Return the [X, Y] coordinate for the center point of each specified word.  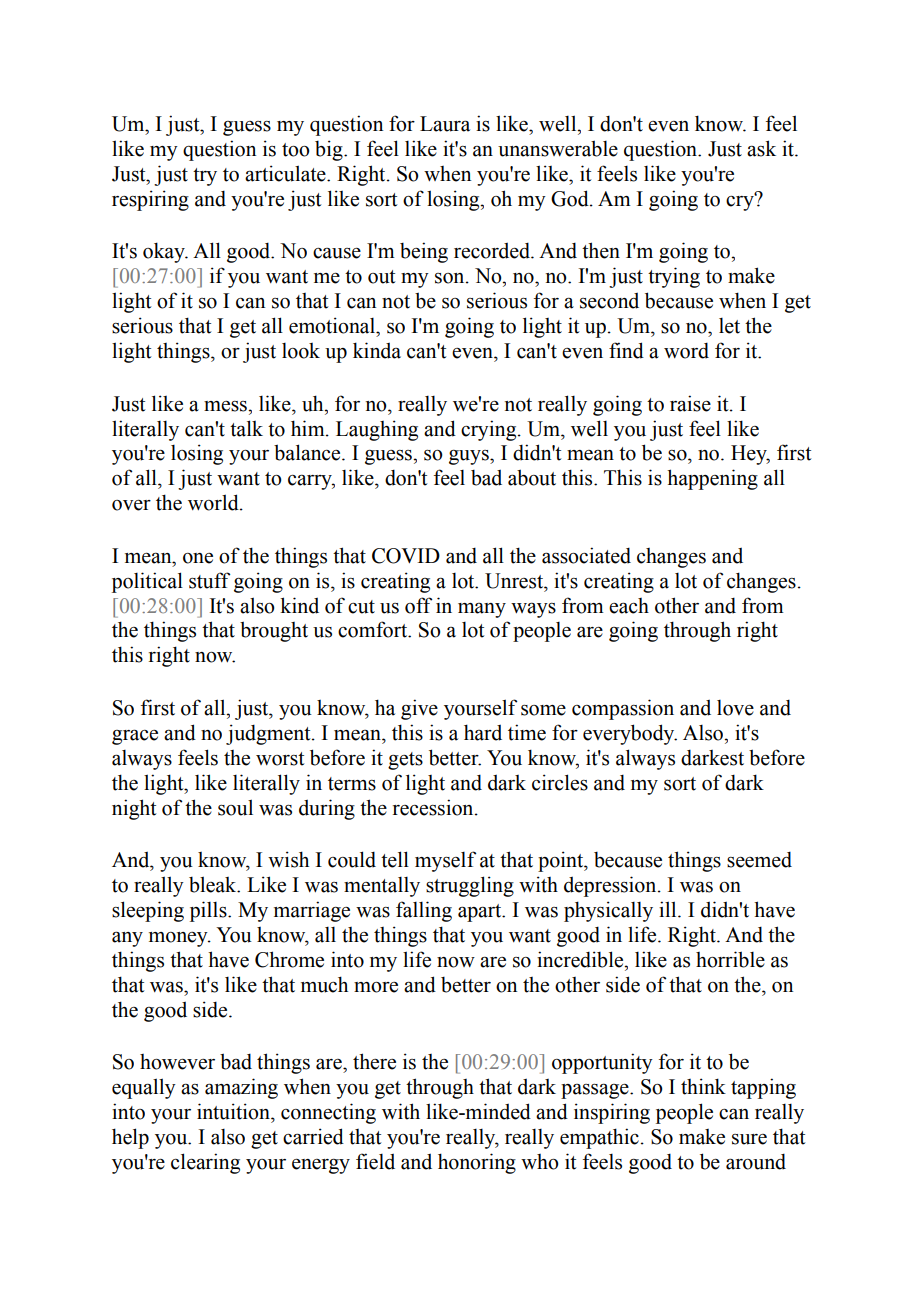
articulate [286, 173]
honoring [477, 1163]
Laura [445, 124]
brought [274, 631]
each [629, 606]
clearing [205, 1163]
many [482, 610]
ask [761, 148]
